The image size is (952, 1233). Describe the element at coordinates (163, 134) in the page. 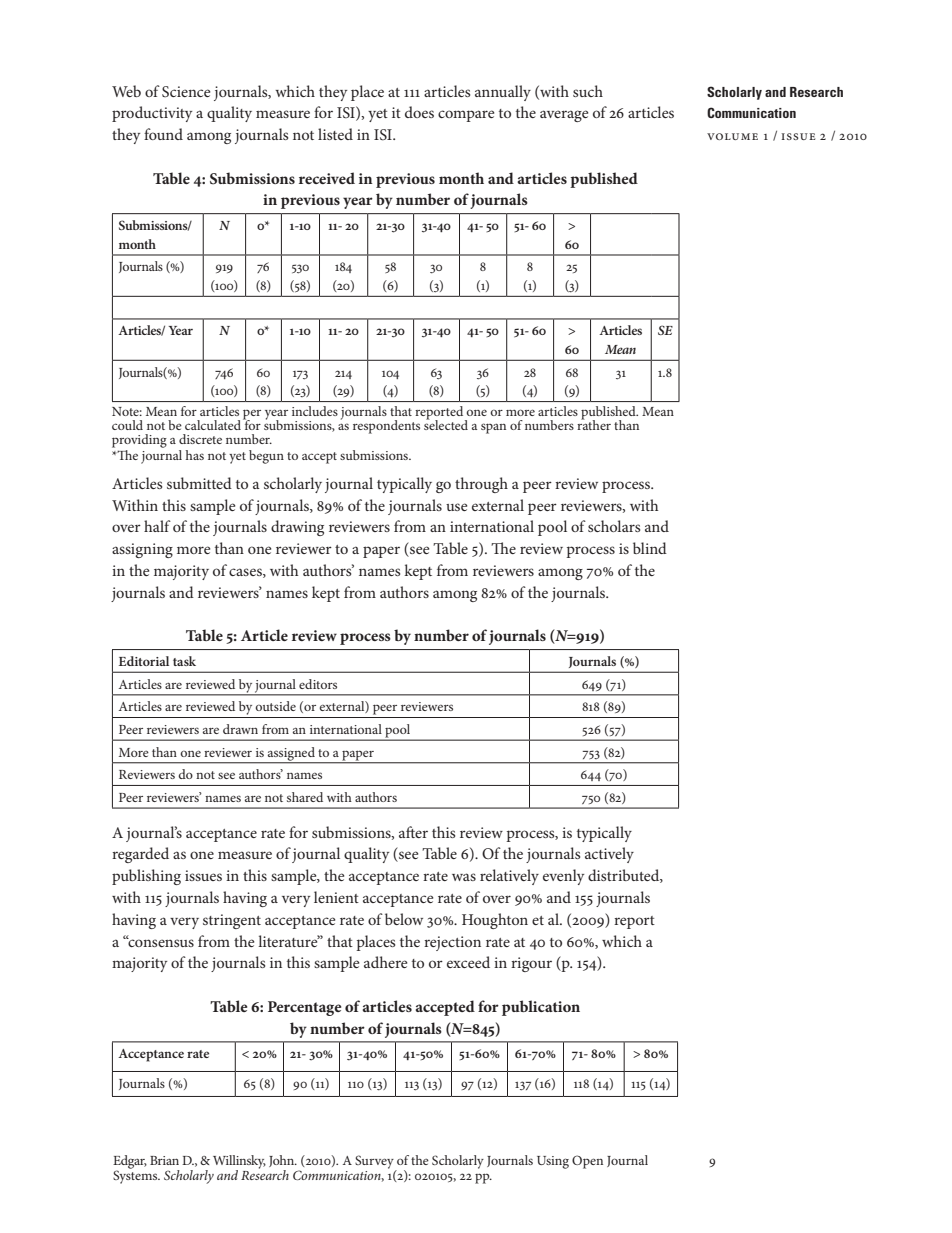

I see `found` at that location.
